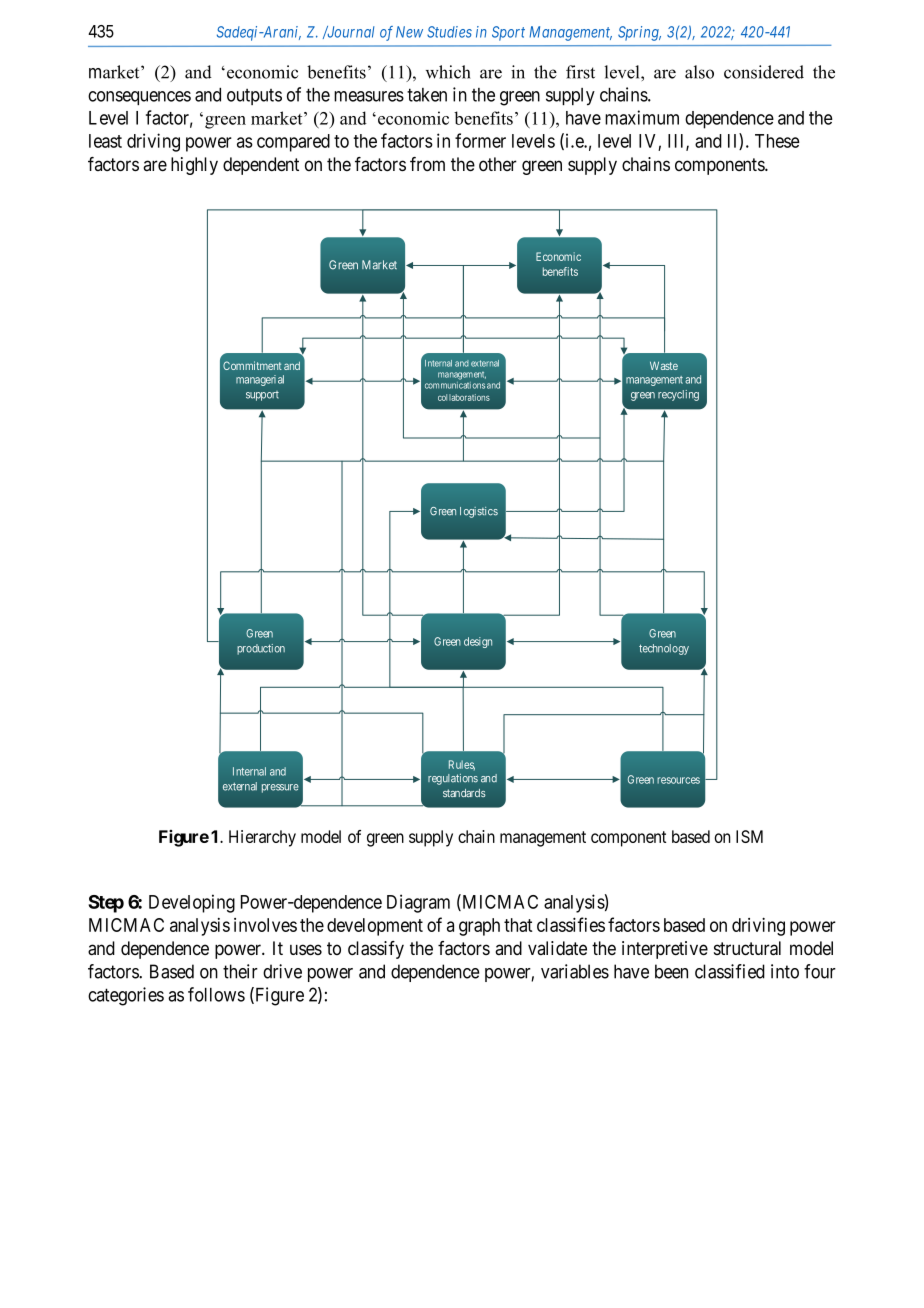 The image size is (924, 1308). I want to click on follows, so click(216, 994).
